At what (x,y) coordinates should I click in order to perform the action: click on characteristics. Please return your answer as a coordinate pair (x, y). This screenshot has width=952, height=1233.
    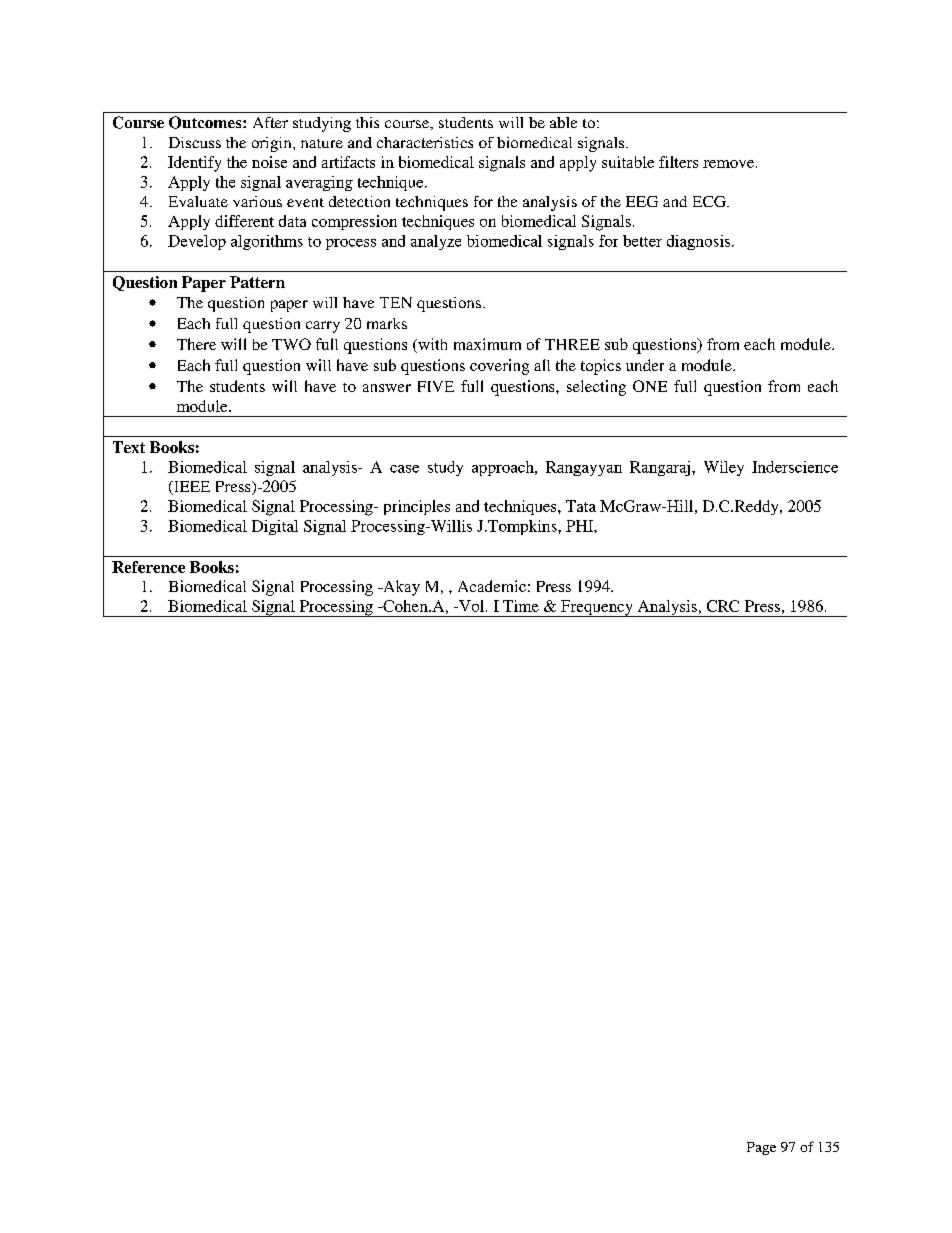
    Looking at the image, I should click on (425, 142).
